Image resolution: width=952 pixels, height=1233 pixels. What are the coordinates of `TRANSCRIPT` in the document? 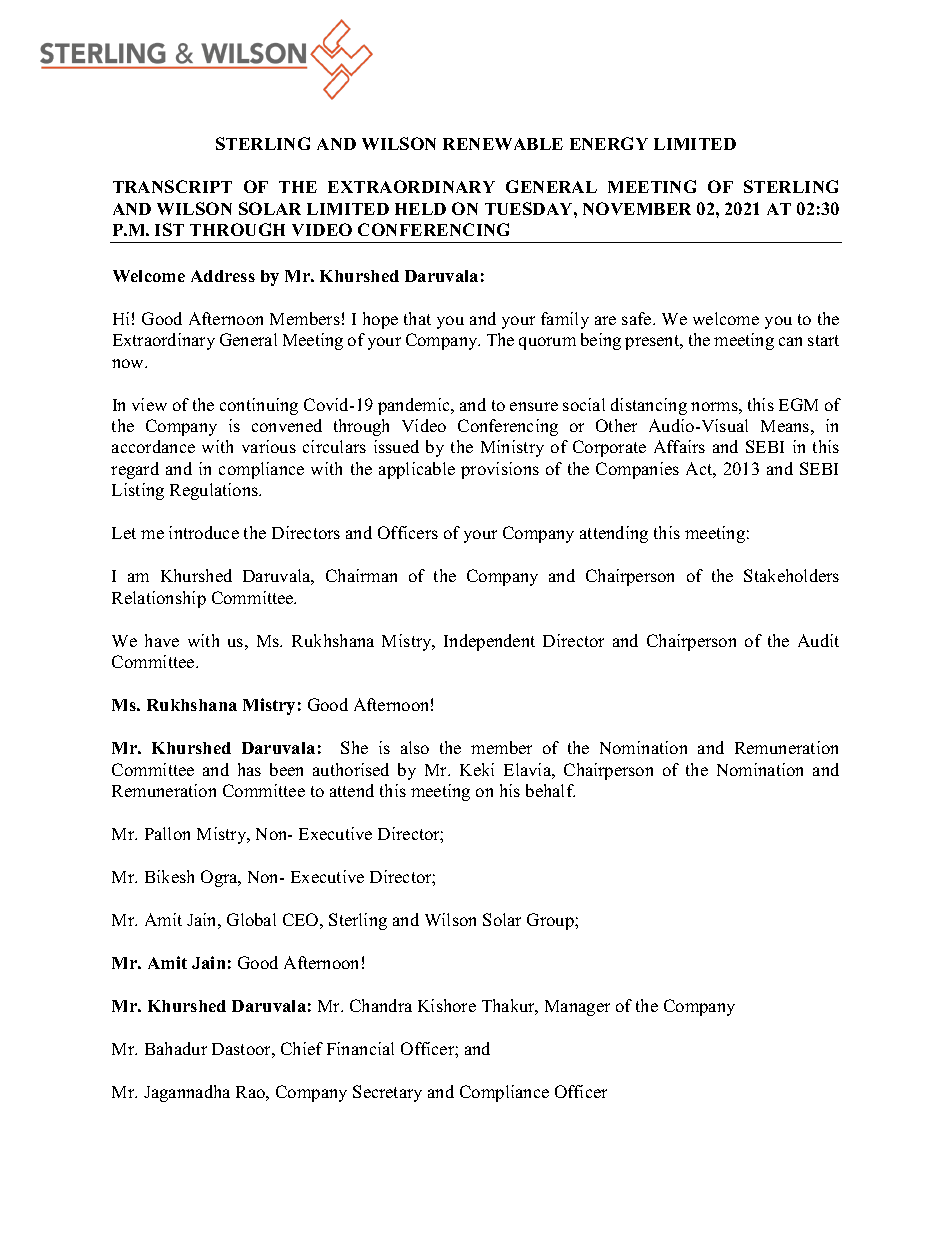 It's located at (172, 186).
